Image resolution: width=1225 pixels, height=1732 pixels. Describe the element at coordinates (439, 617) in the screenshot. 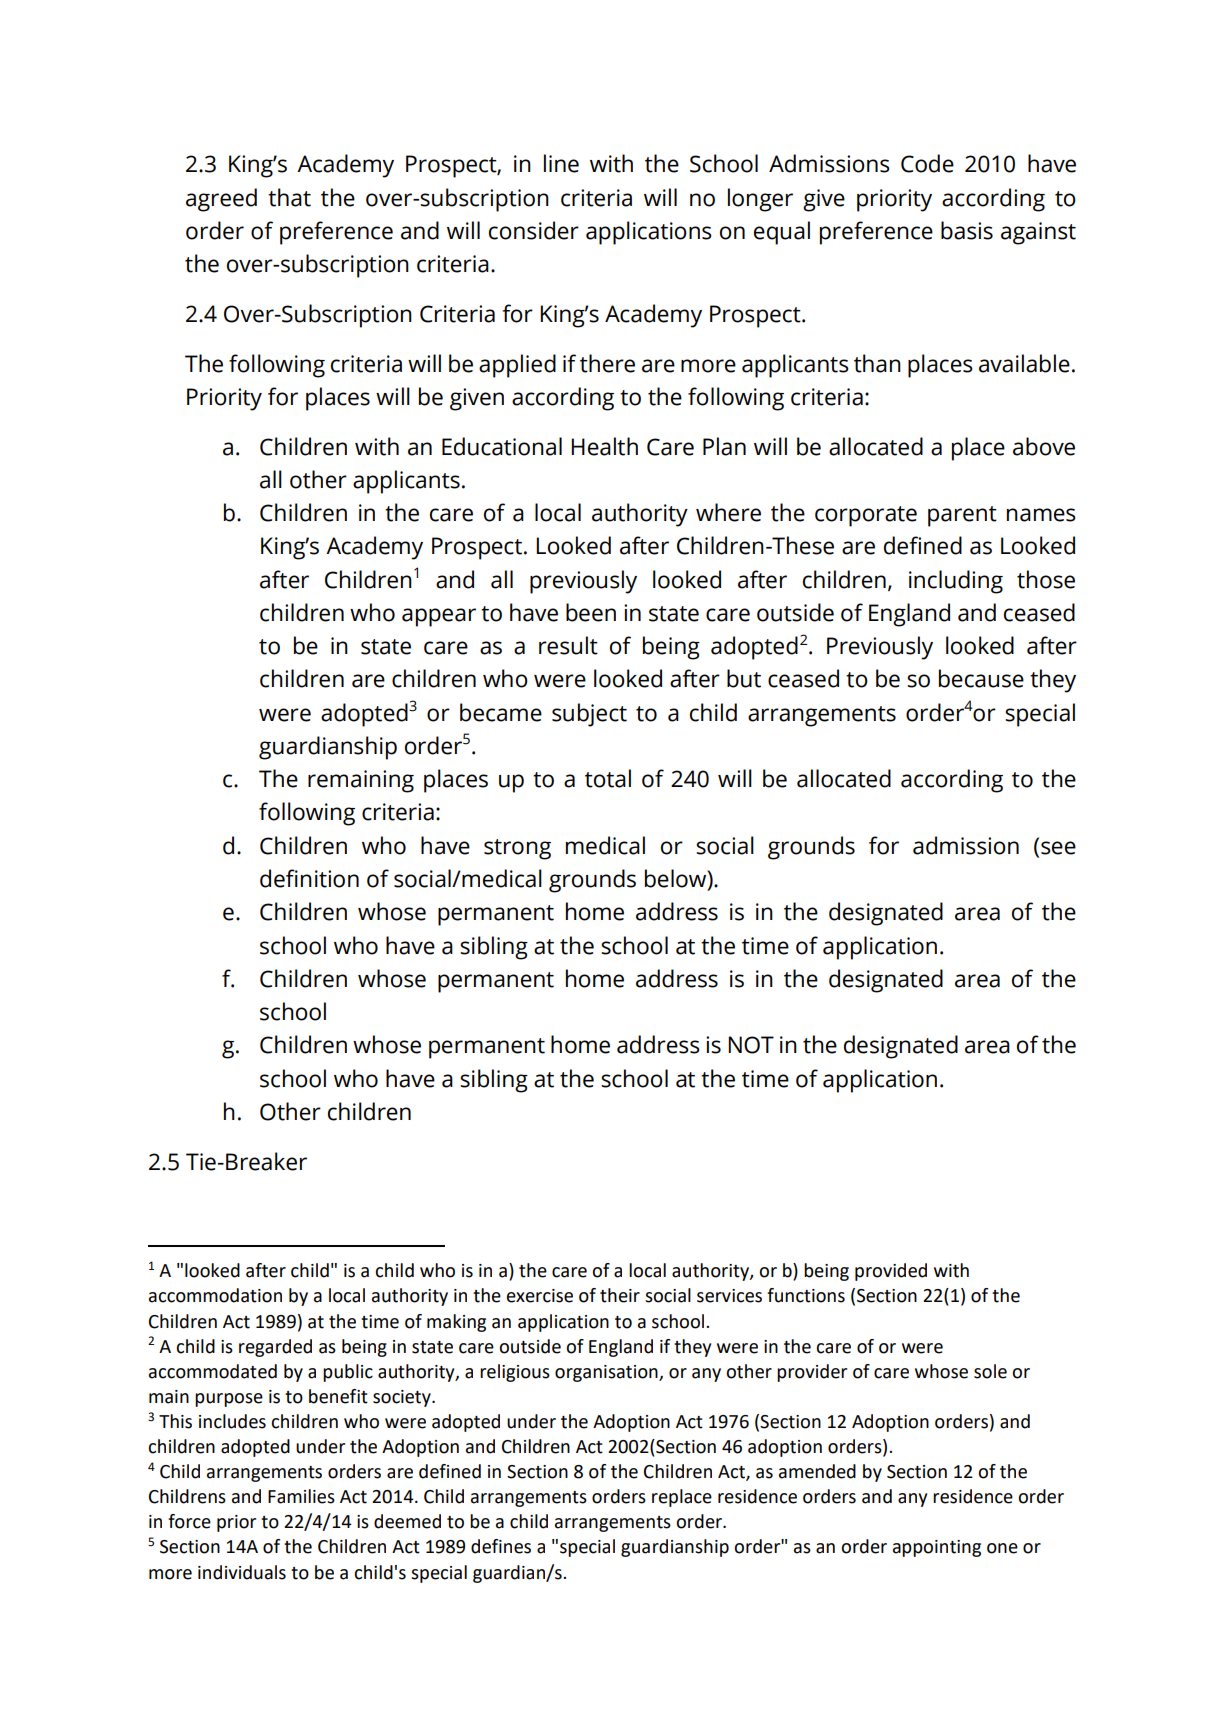

I see `appear` at that location.
